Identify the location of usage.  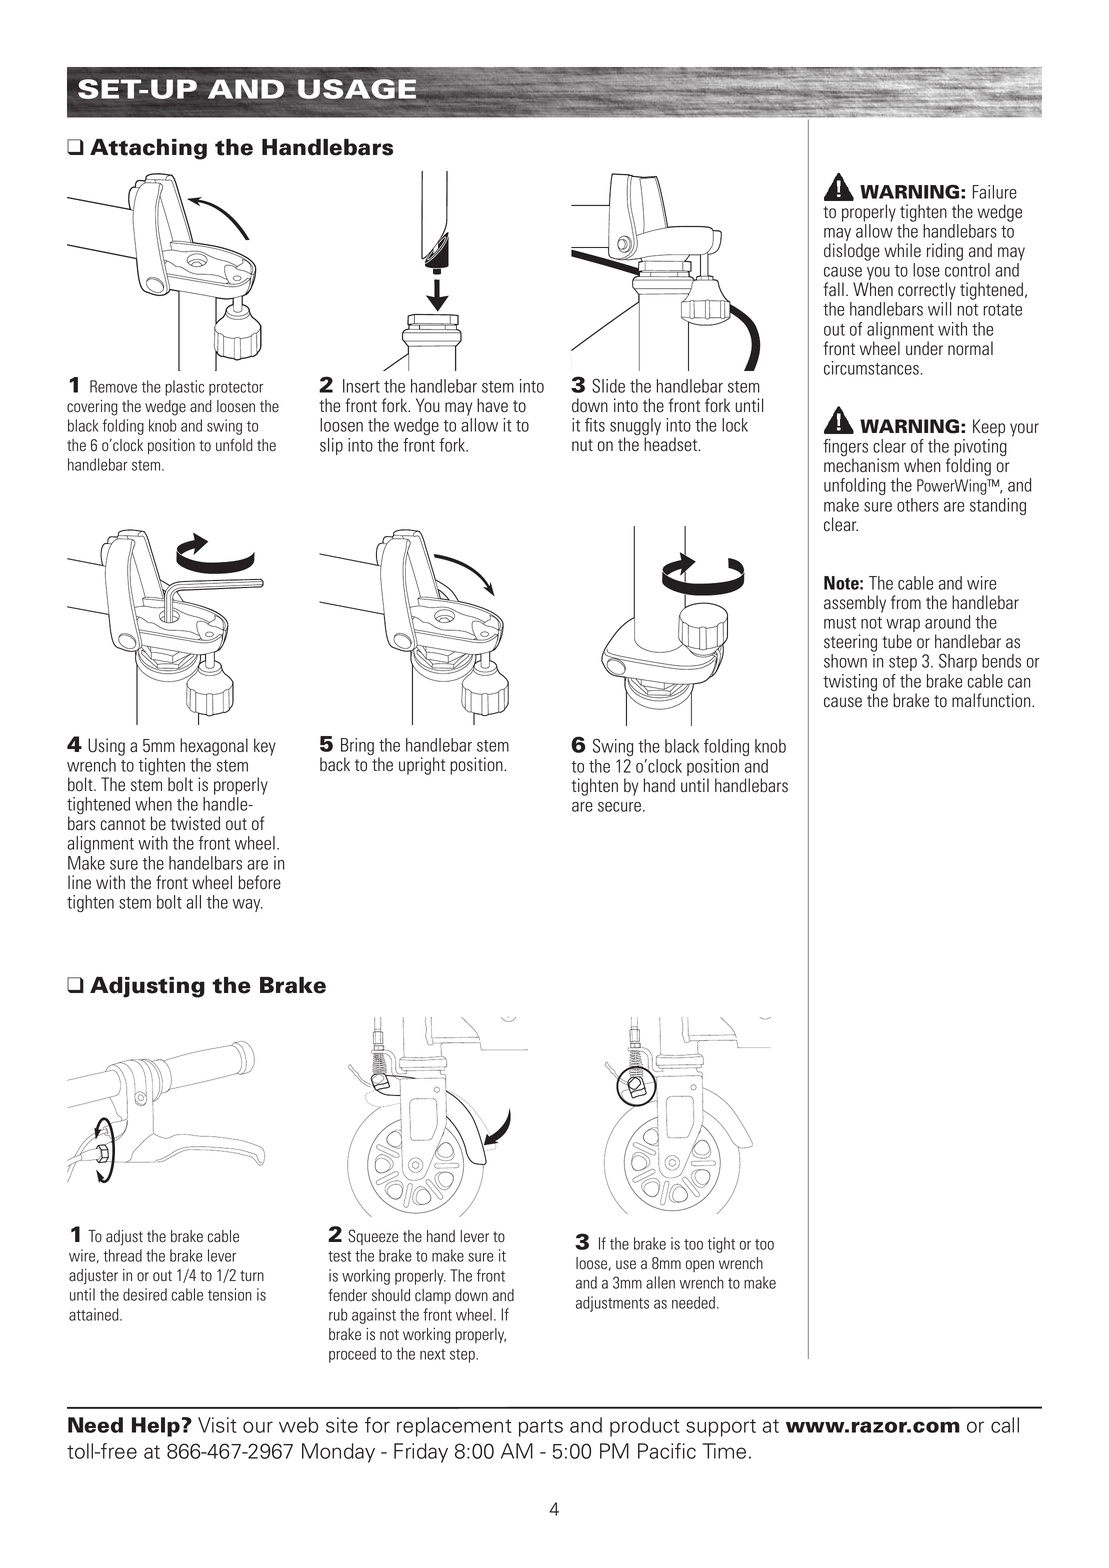
(357, 89).
